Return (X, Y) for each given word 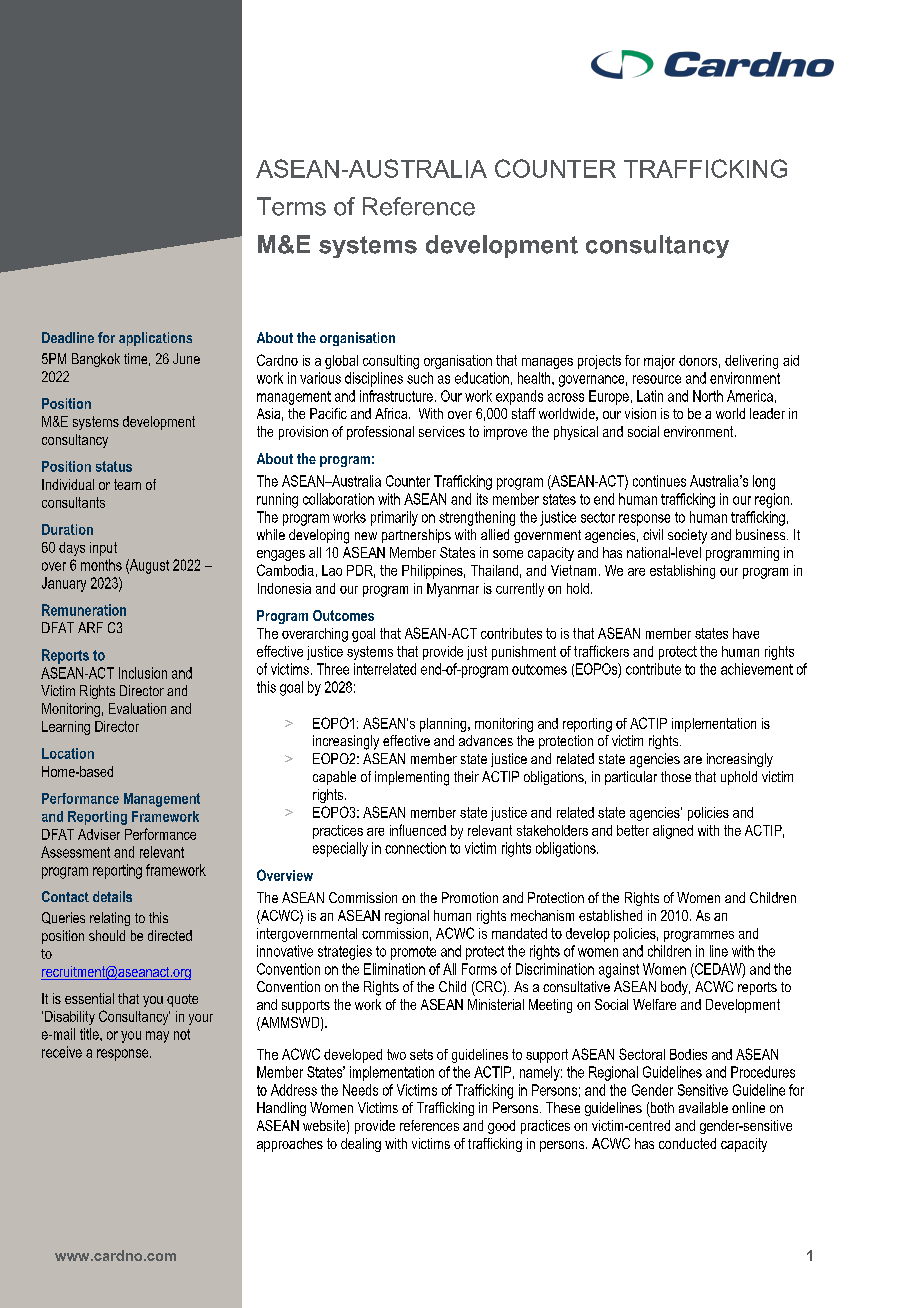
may (157, 1037)
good (501, 1127)
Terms (291, 206)
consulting (391, 362)
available (703, 1107)
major (659, 362)
